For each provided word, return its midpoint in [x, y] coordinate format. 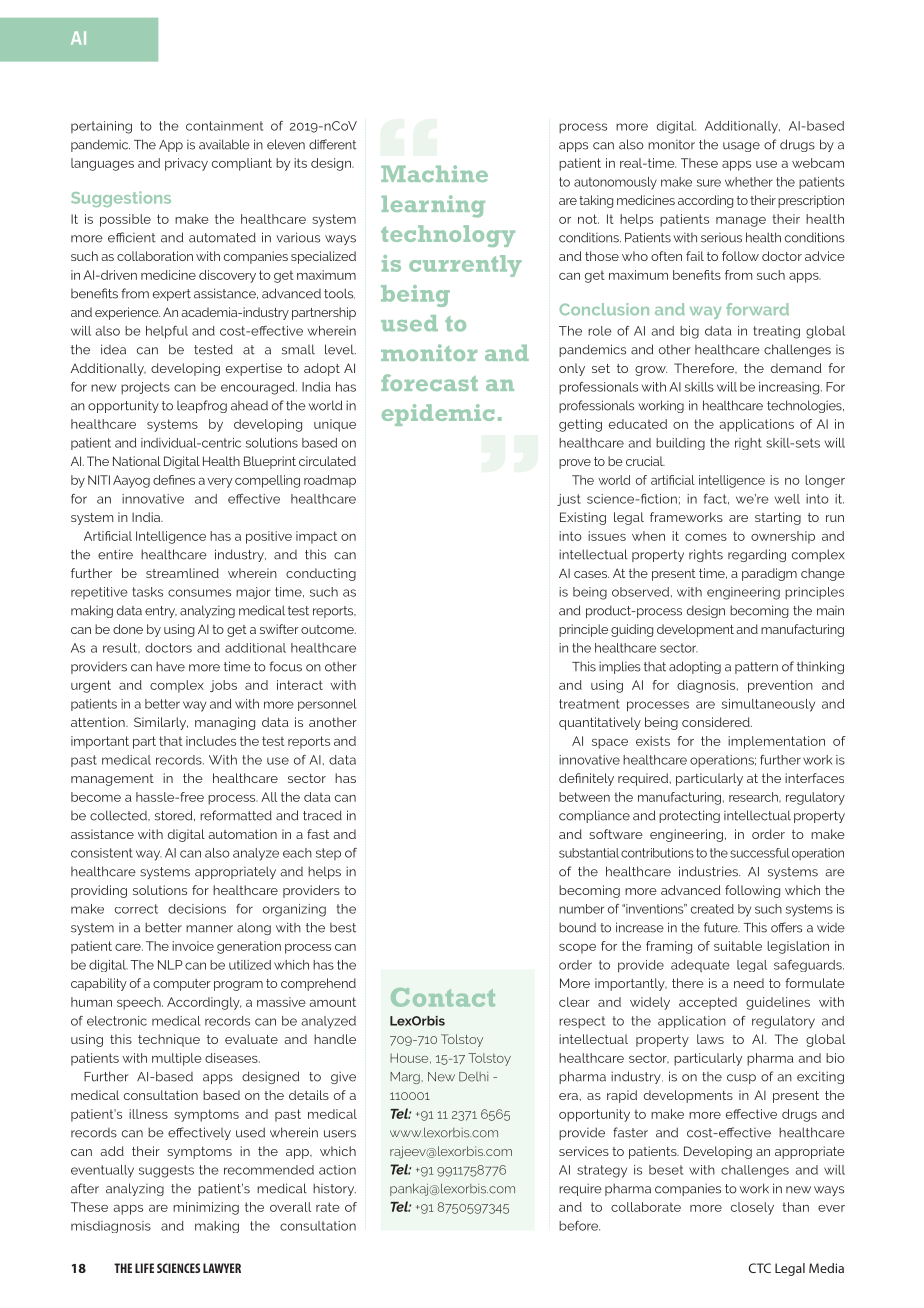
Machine [434, 173]
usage [741, 147]
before [579, 1226]
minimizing [206, 1208]
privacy [186, 164]
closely [752, 1208]
